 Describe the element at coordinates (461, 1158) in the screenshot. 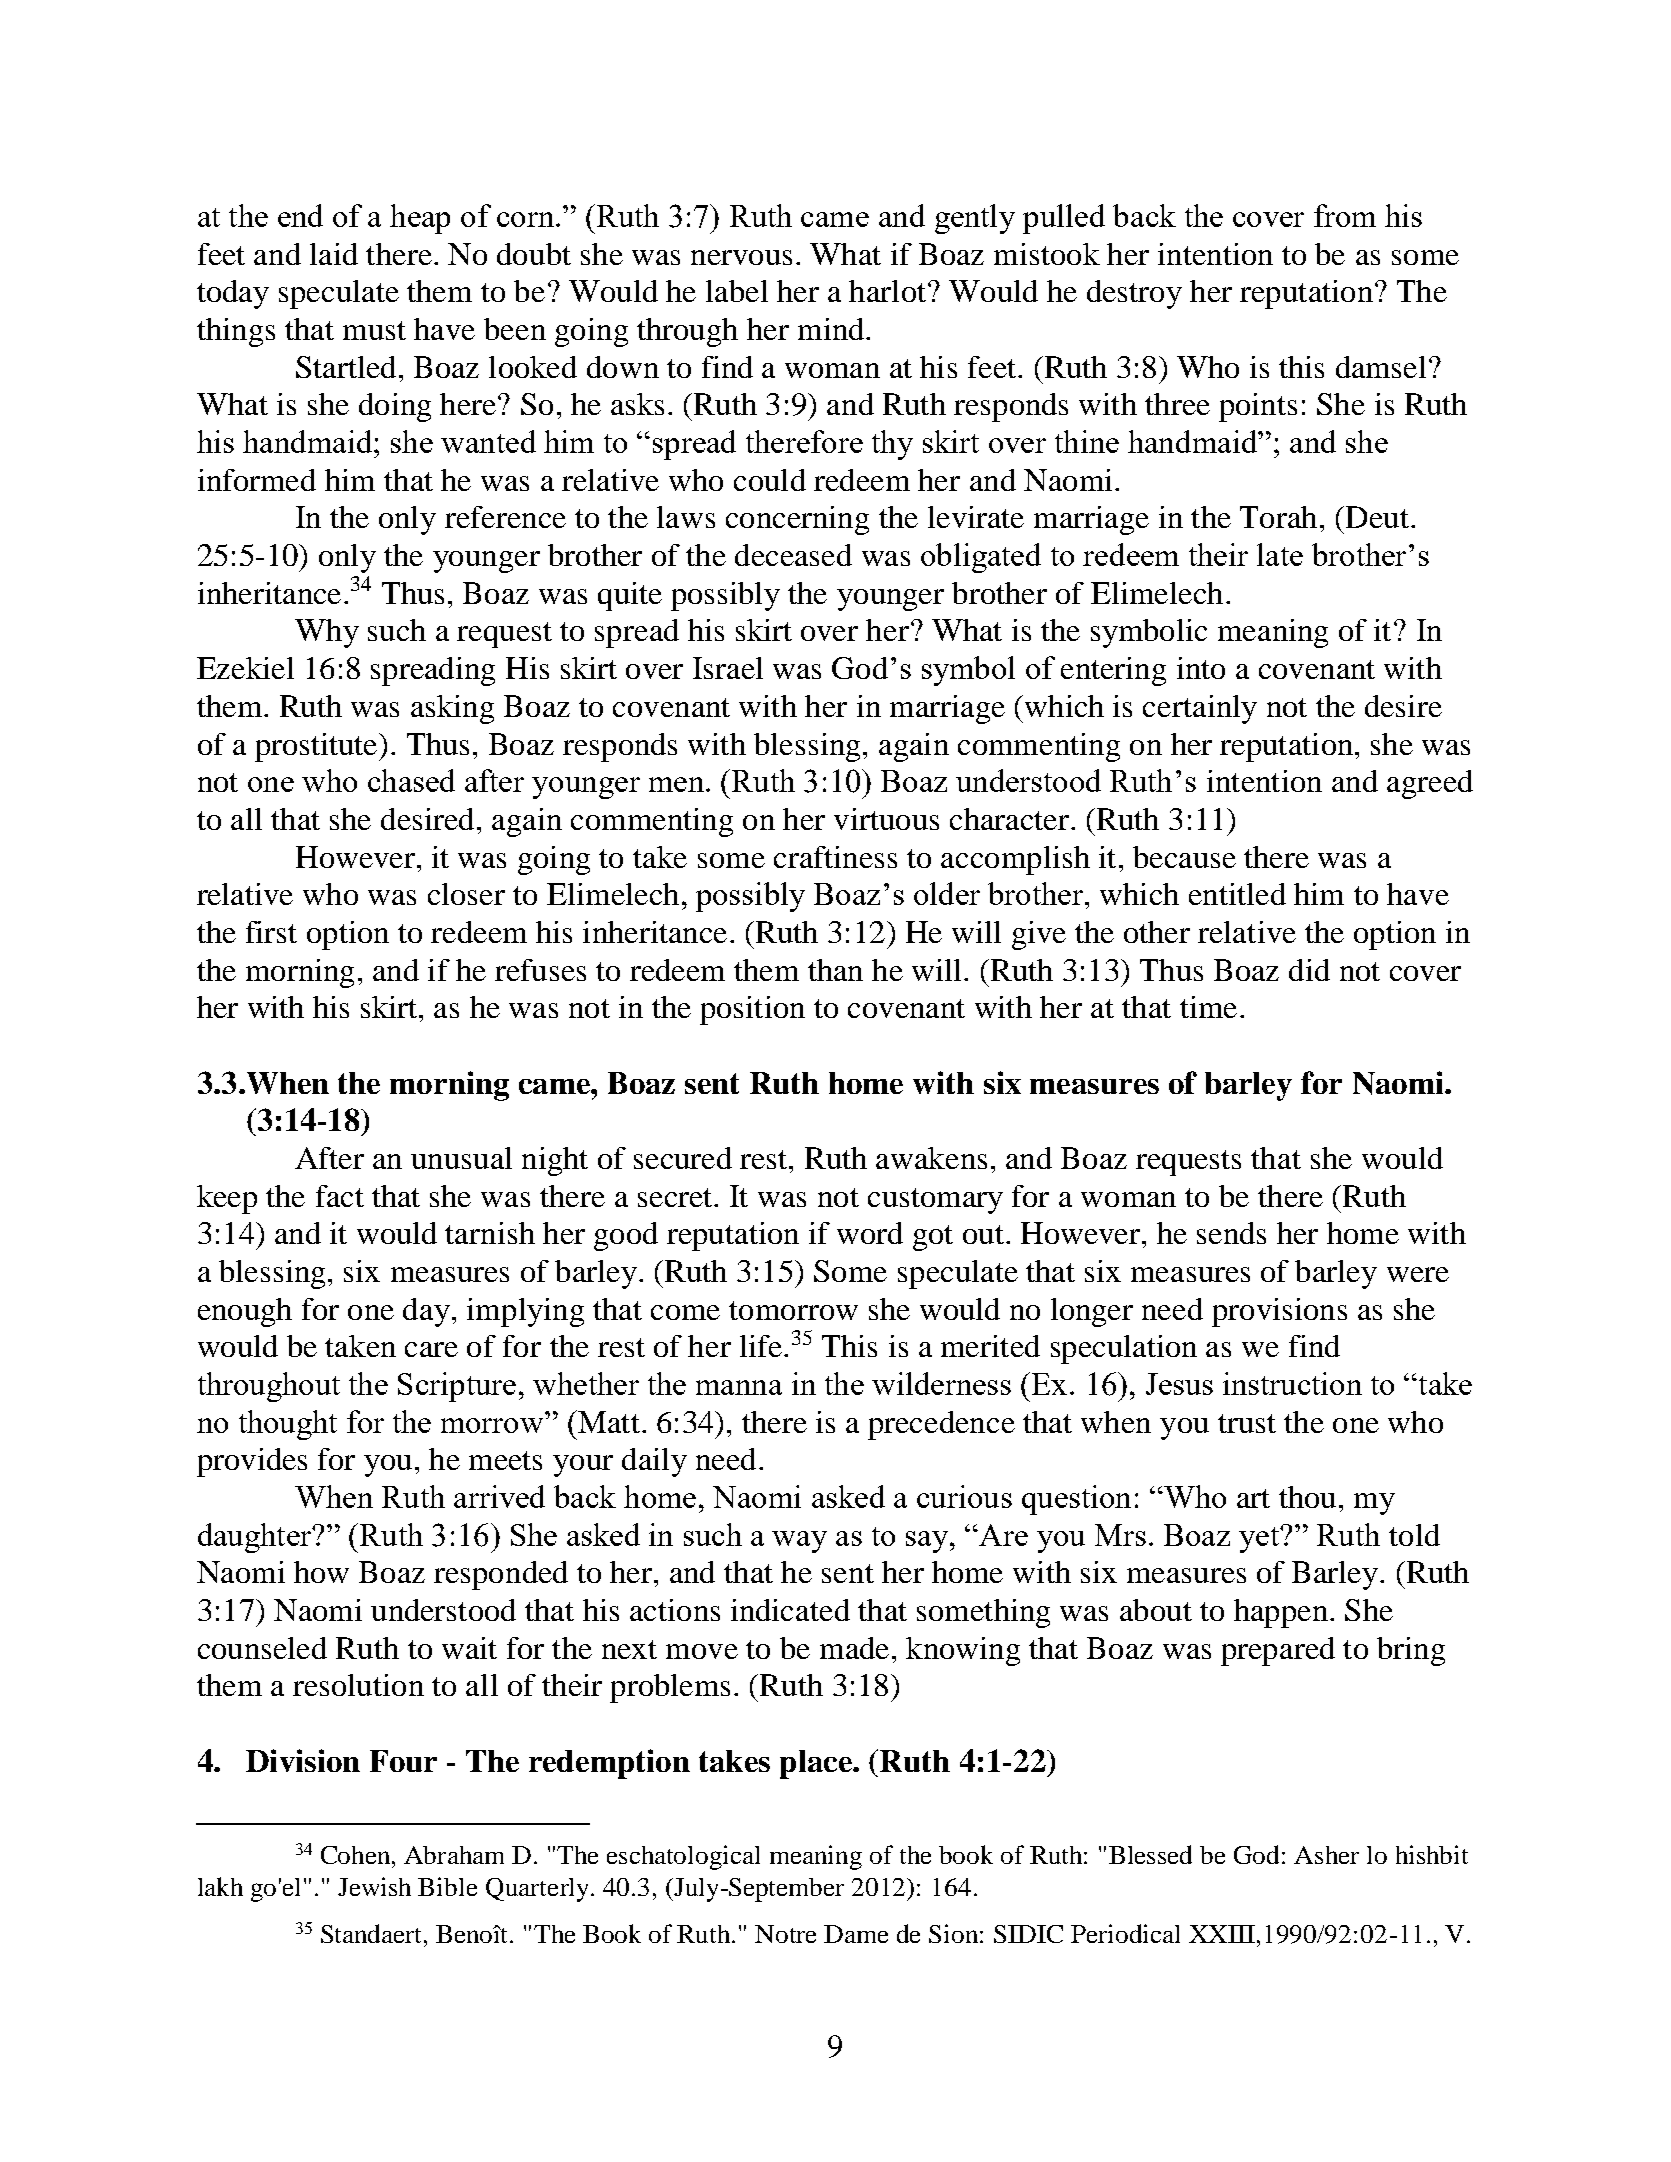

I see `unusual` at that location.
